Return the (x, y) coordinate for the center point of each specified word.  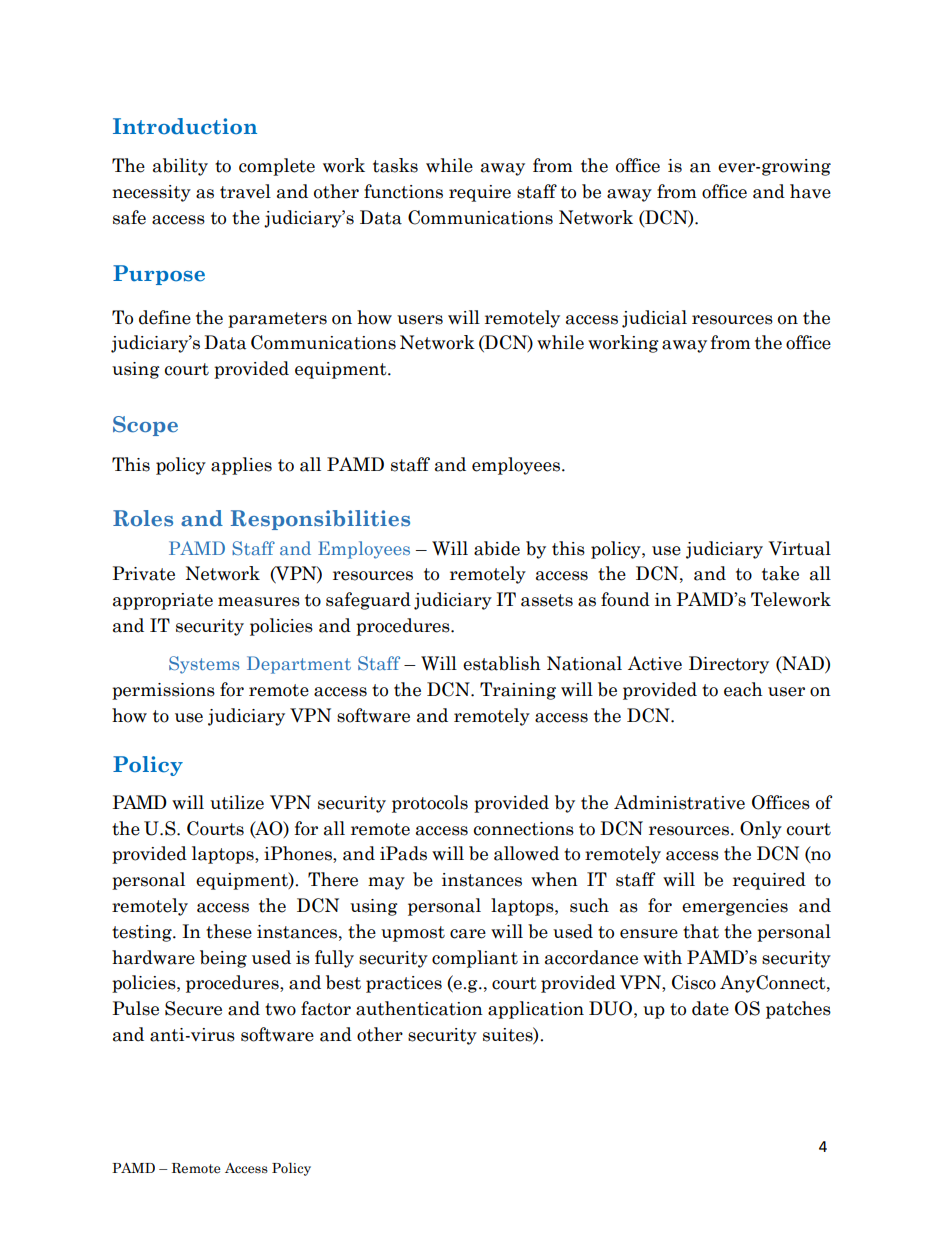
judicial (654, 319)
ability (180, 167)
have (810, 191)
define (165, 317)
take (780, 573)
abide (497, 548)
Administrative (679, 802)
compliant (475, 959)
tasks (395, 165)
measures (259, 602)
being (223, 959)
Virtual (799, 548)
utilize (237, 802)
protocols (430, 804)
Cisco (694, 982)
